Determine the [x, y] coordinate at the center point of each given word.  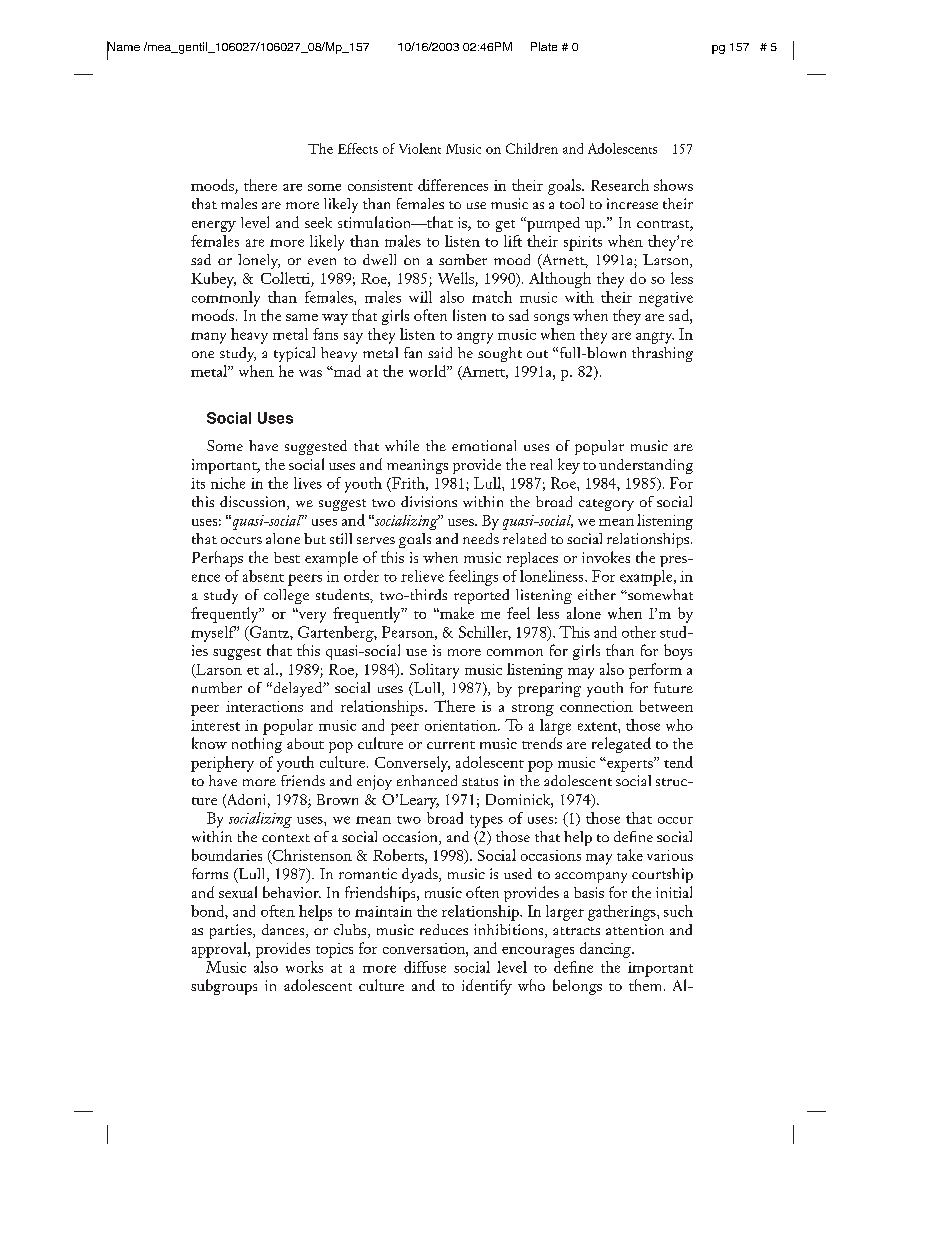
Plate [544, 46]
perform [655, 671]
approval [220, 950]
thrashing [662, 354]
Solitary [434, 671]
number [217, 687]
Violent [420, 148]
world [428, 371]
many [208, 338]
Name [123, 47]
